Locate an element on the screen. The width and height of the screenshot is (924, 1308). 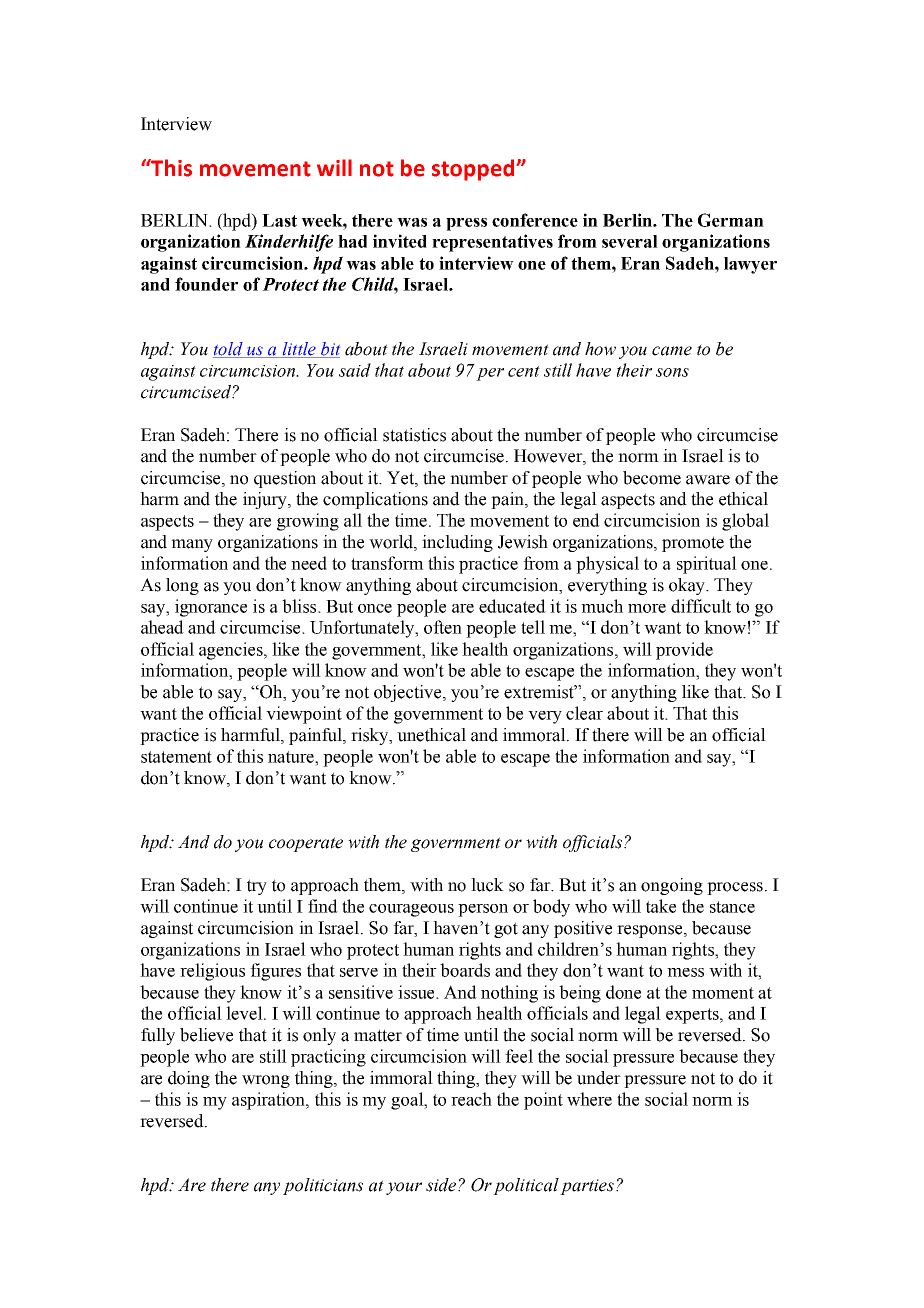
representatives is located at coordinates (492, 243).
